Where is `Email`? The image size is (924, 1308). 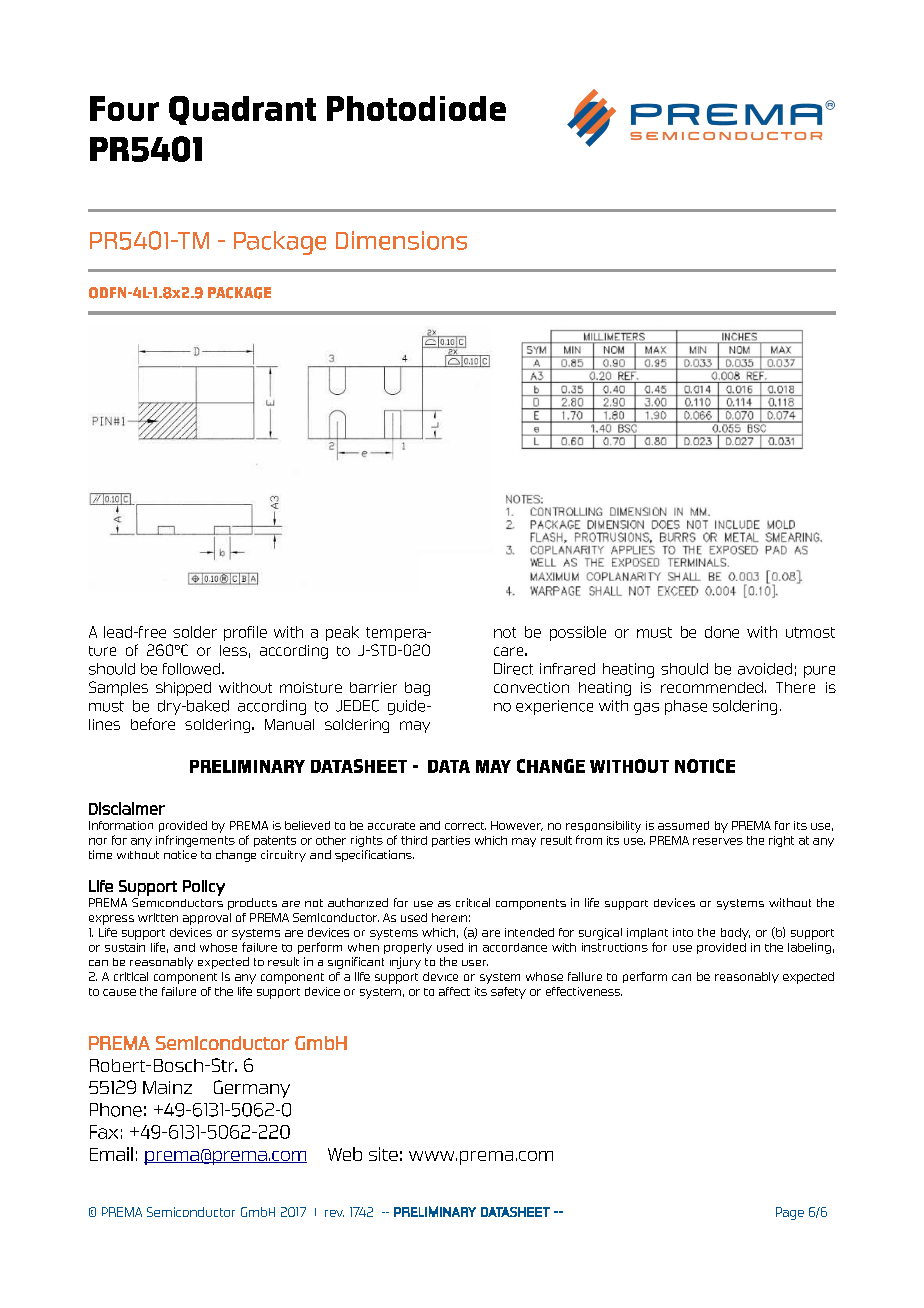
Email is located at coordinates (111, 1154).
